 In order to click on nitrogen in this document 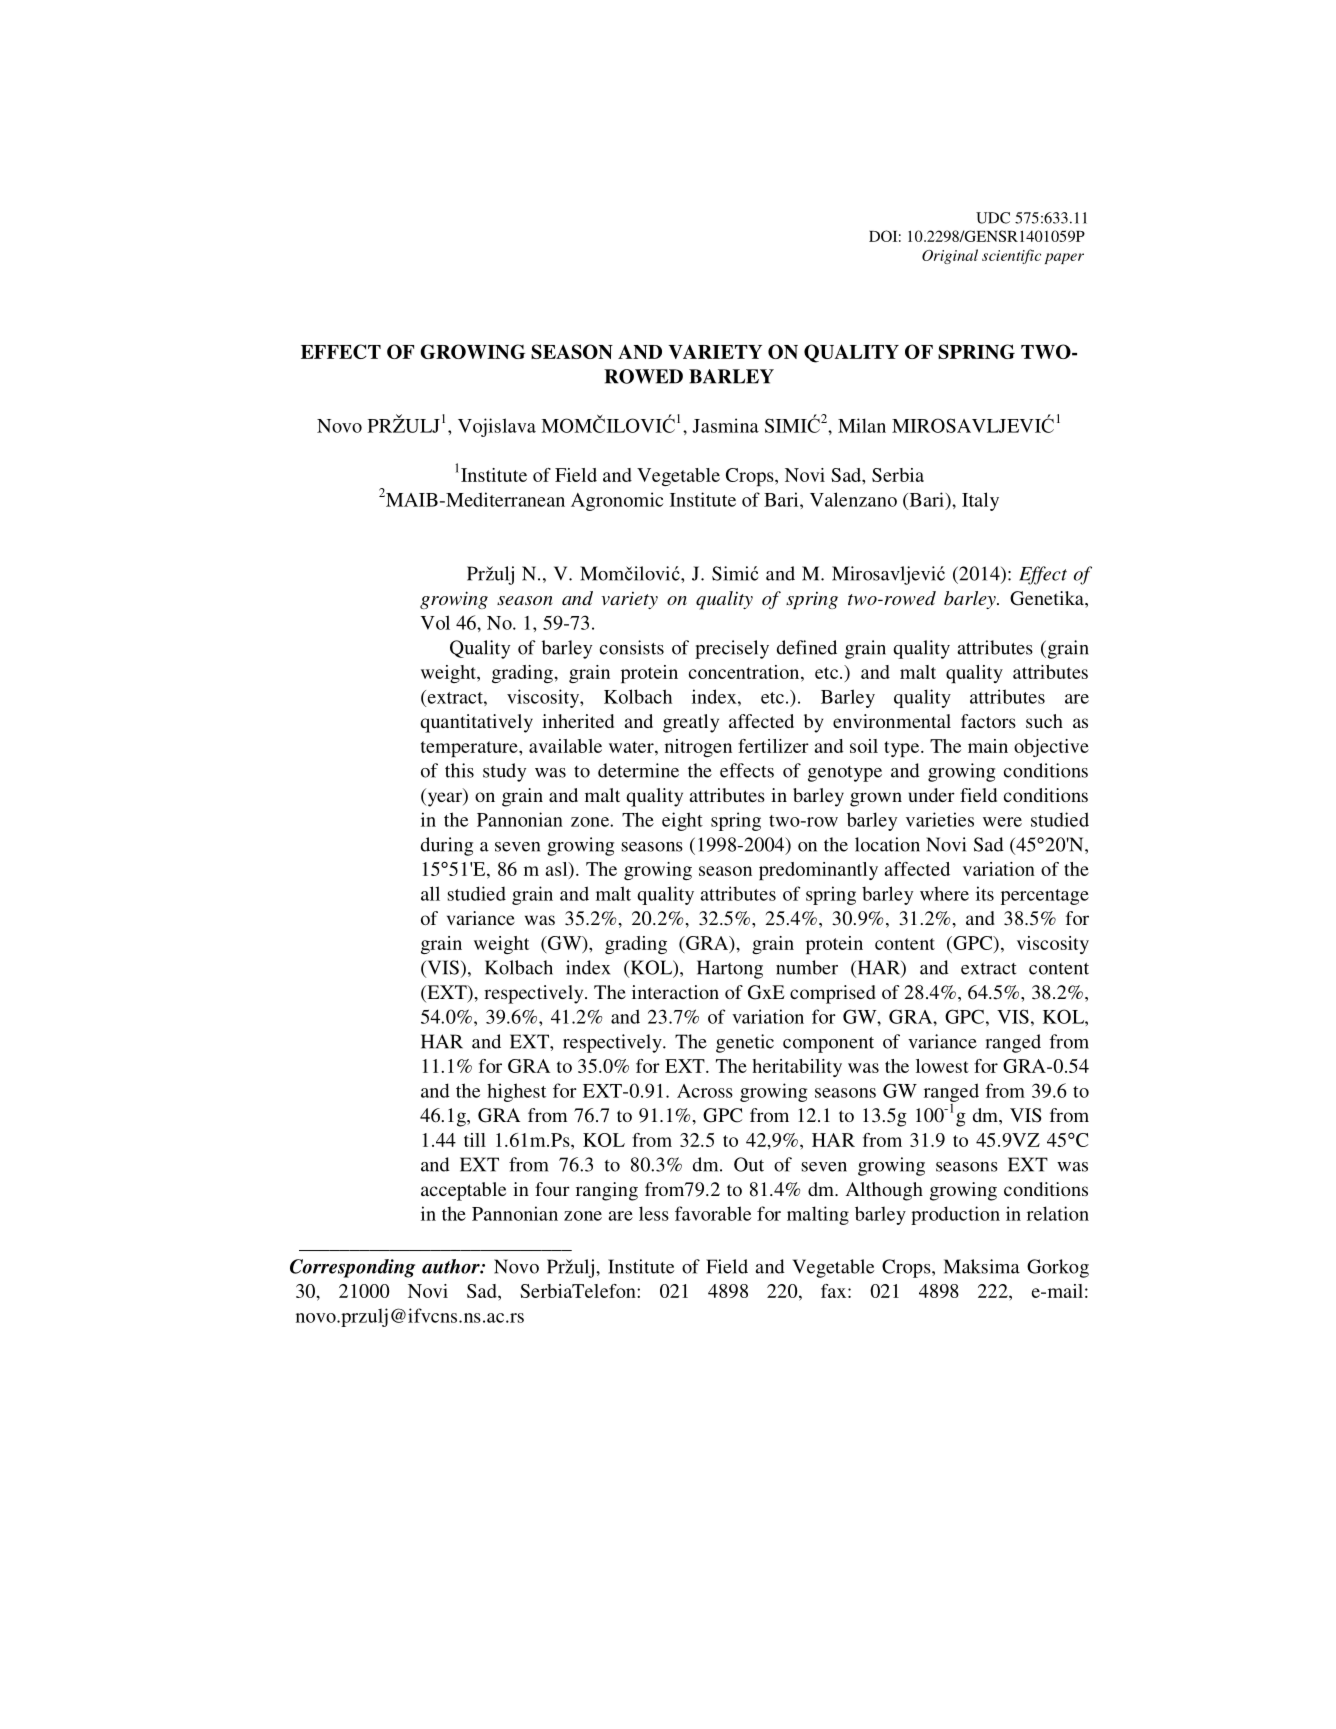, I will do `click(698, 748)`.
